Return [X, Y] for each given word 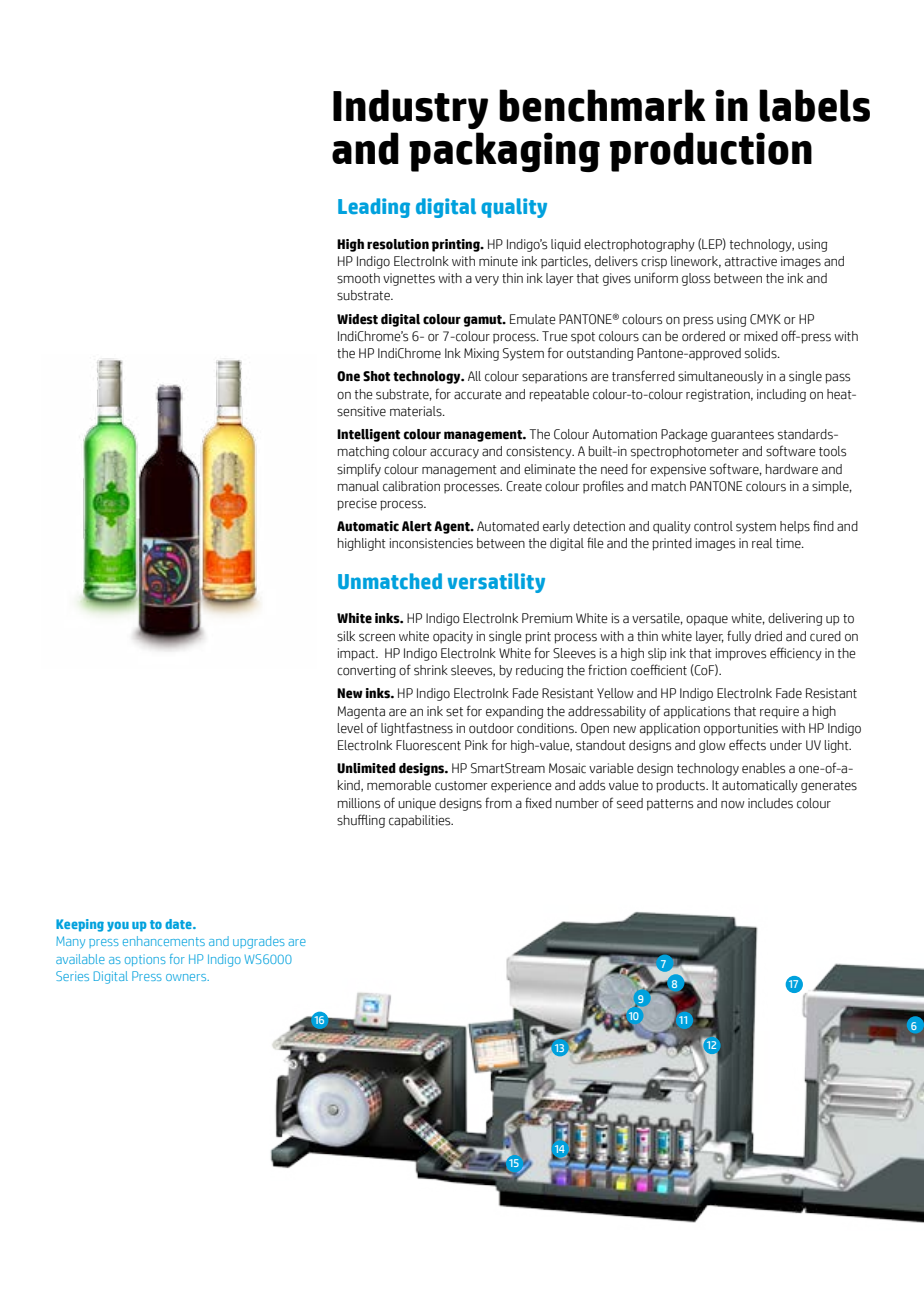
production [711, 152]
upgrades [259, 942]
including [781, 395]
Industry [410, 109]
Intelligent [368, 435]
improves [741, 654]
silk [346, 636]
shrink [431, 670]
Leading [374, 208]
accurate [478, 395]
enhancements [164, 941]
